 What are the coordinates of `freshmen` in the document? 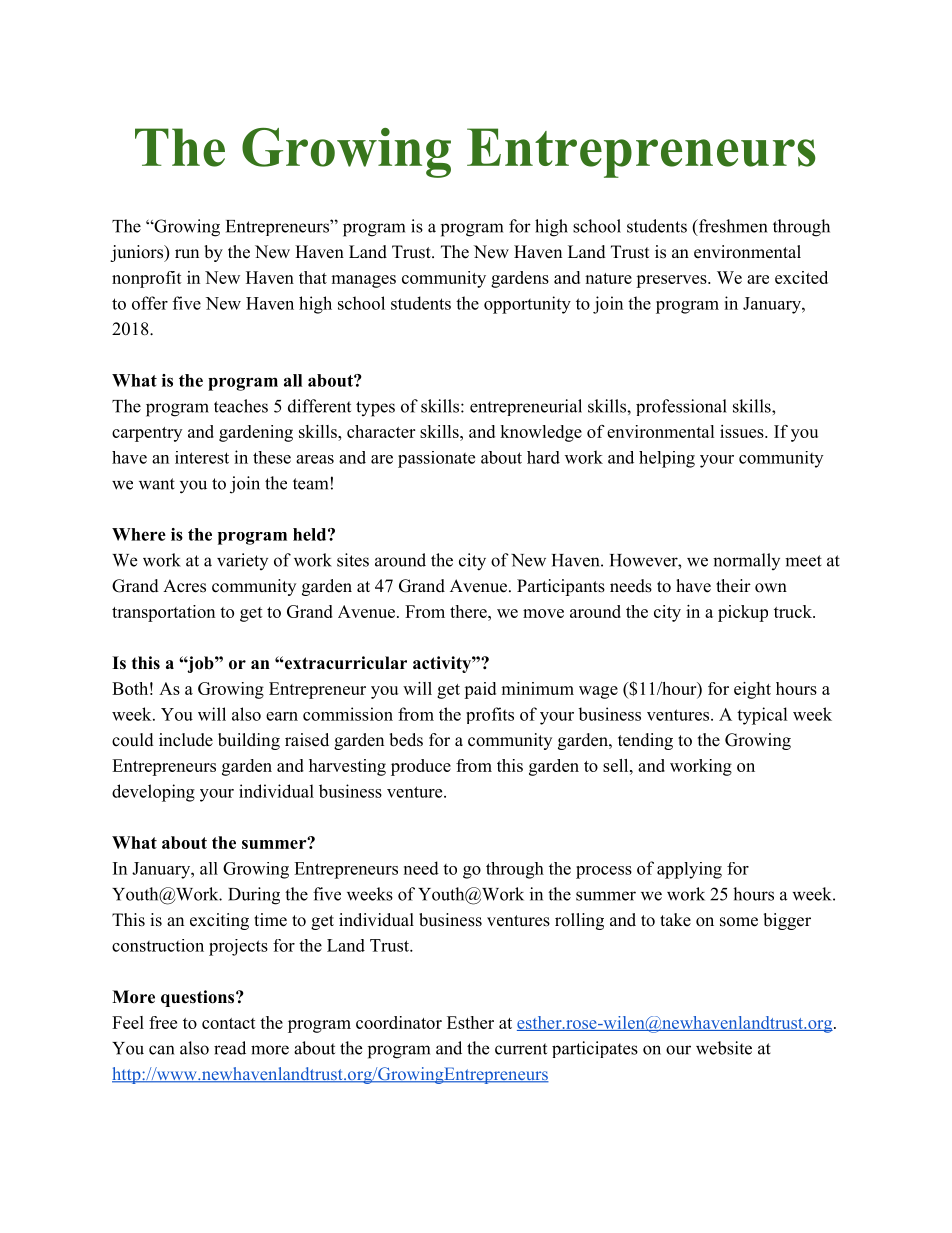 It's located at (732, 226).
